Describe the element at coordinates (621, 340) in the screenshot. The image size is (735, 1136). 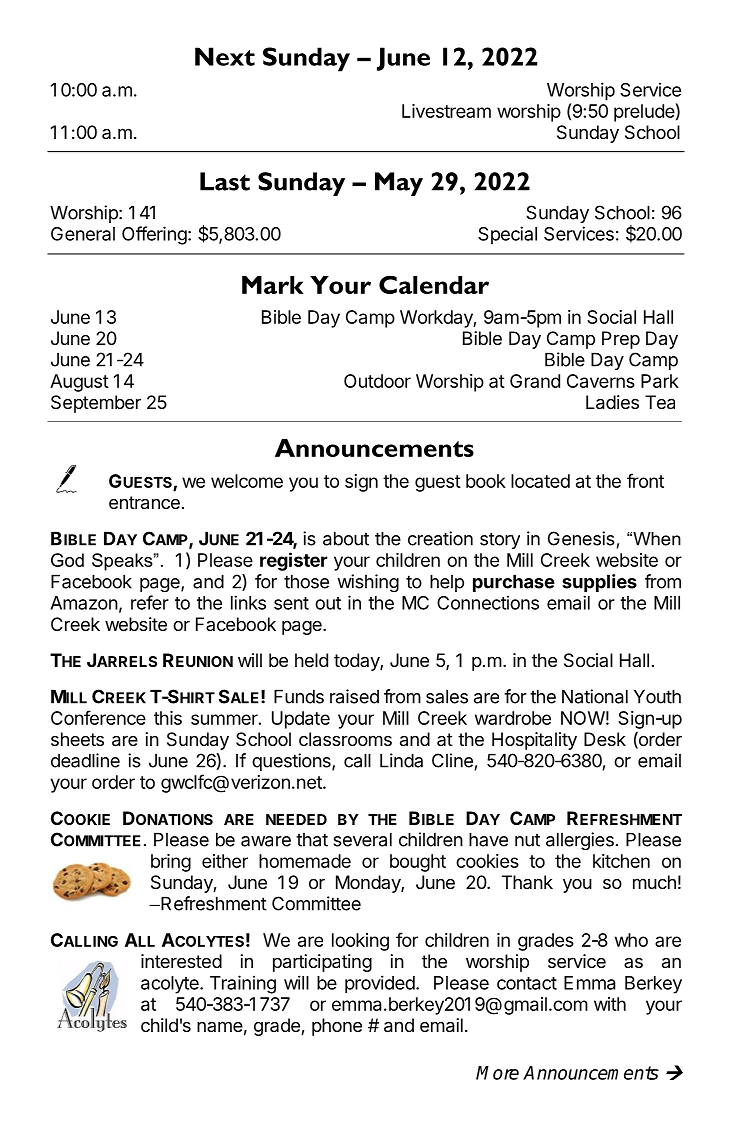
I see `Prep` at that location.
